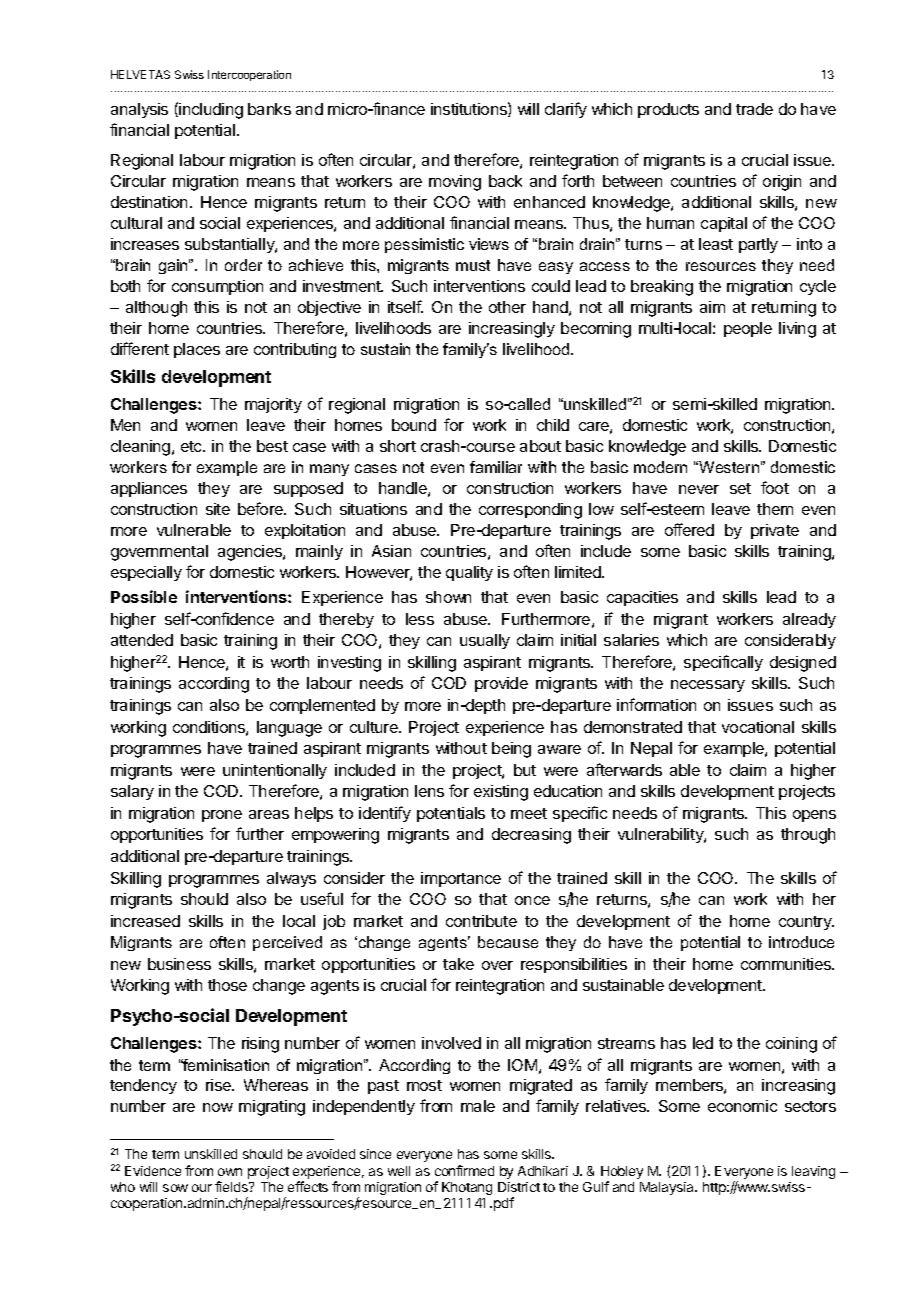 Image resolution: width=924 pixels, height=1308 pixels. I want to click on through, so click(808, 836).
